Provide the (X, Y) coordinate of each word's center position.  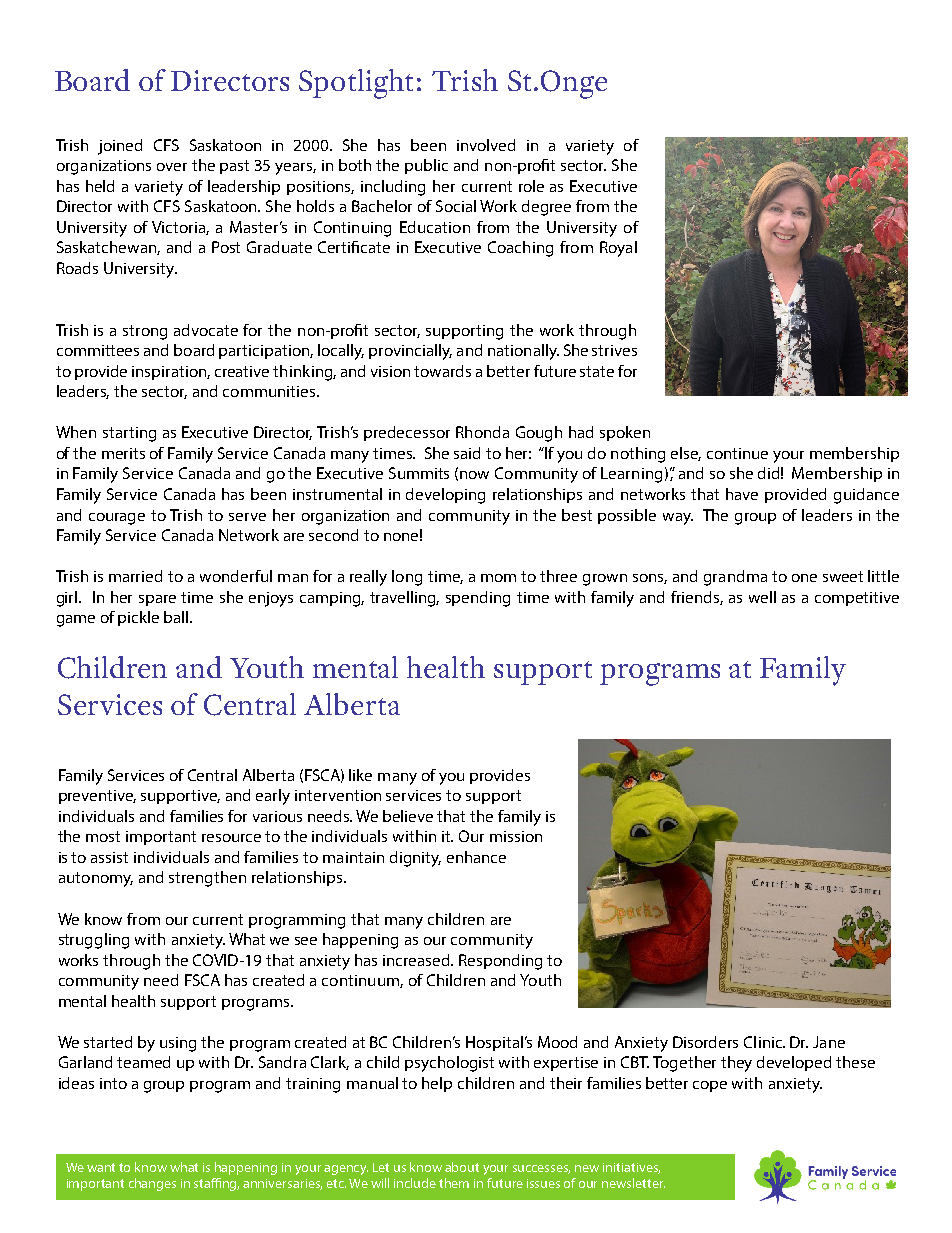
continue (737, 453)
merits (123, 453)
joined (120, 147)
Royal (618, 249)
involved (486, 145)
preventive (97, 797)
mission (516, 836)
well (762, 597)
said (467, 453)
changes (152, 1184)
